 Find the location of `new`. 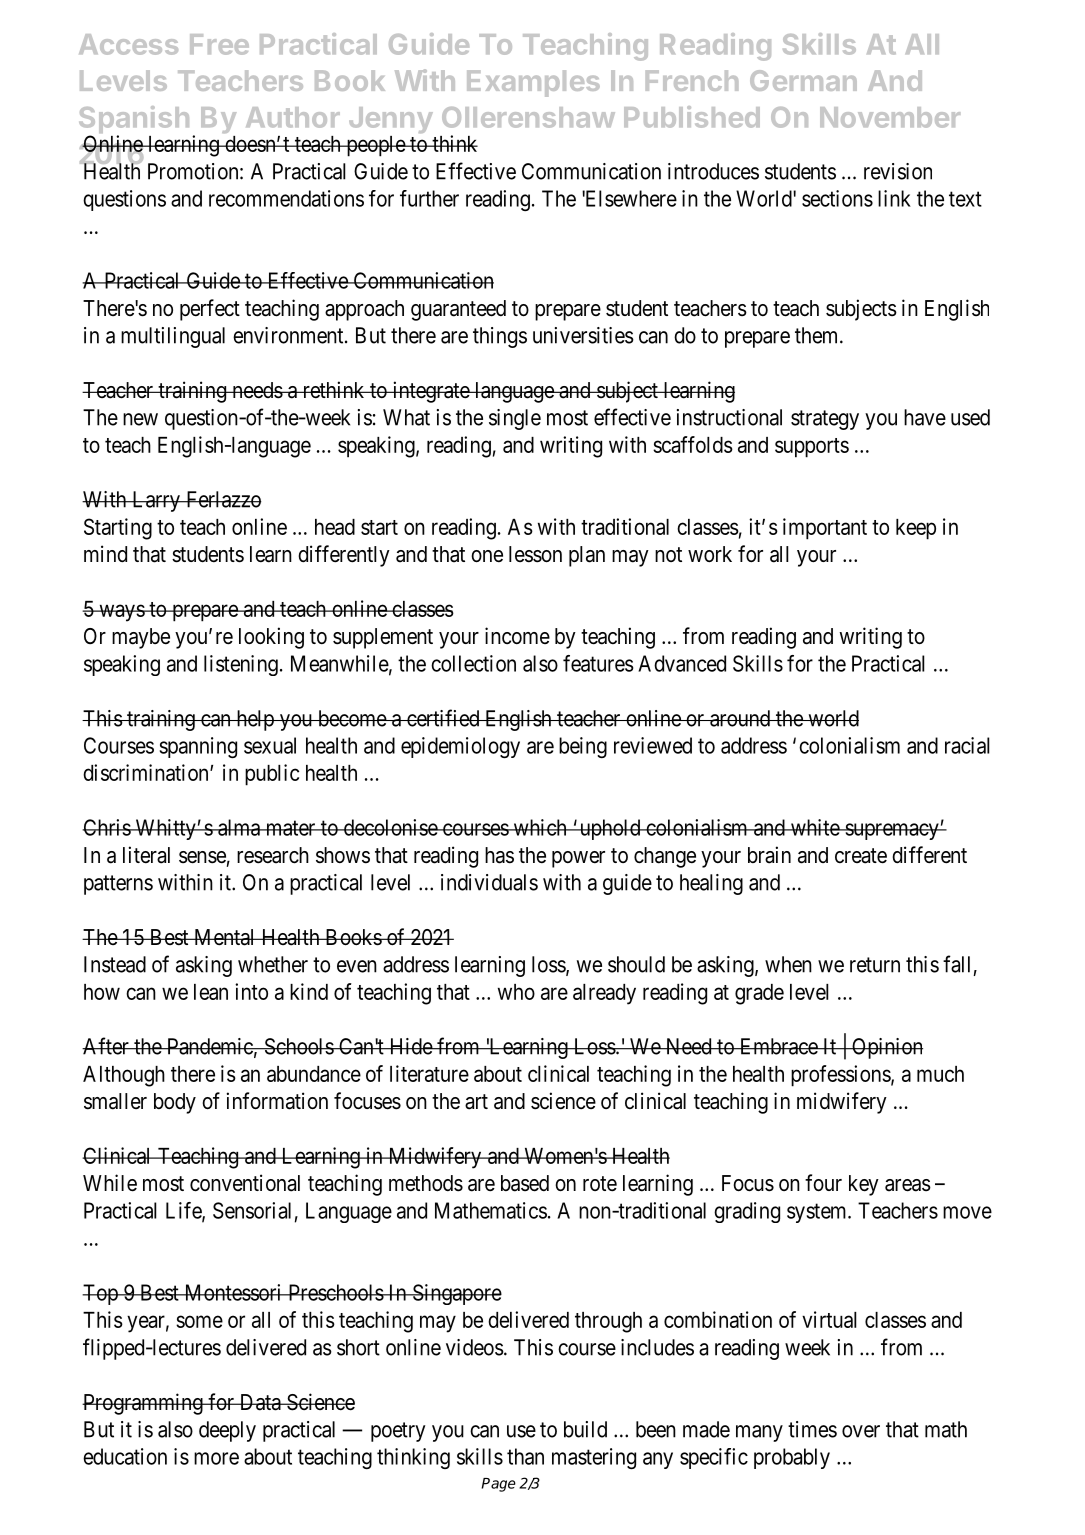

new is located at coordinates (140, 419).
